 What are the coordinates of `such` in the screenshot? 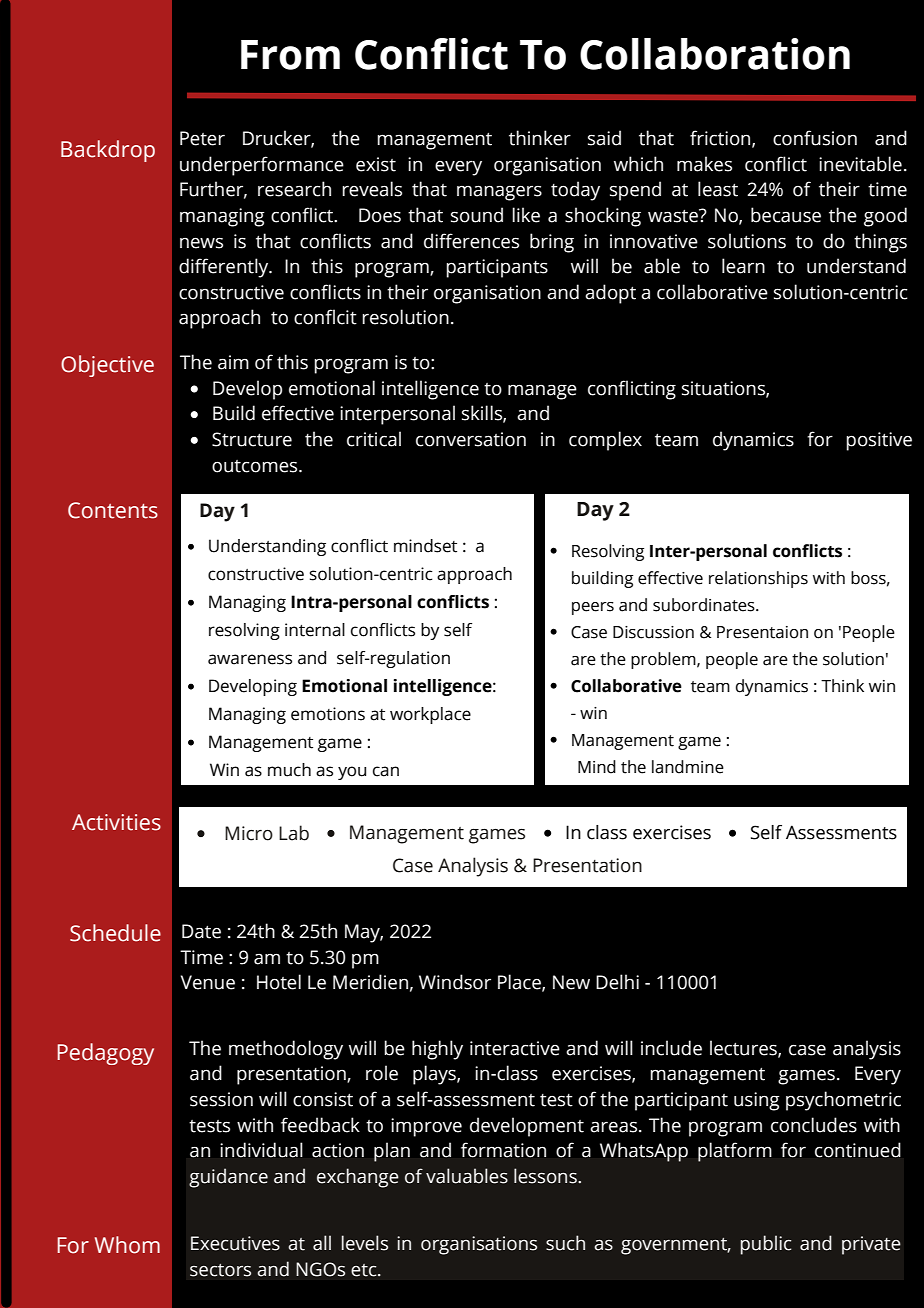 It's located at (565, 1243).
